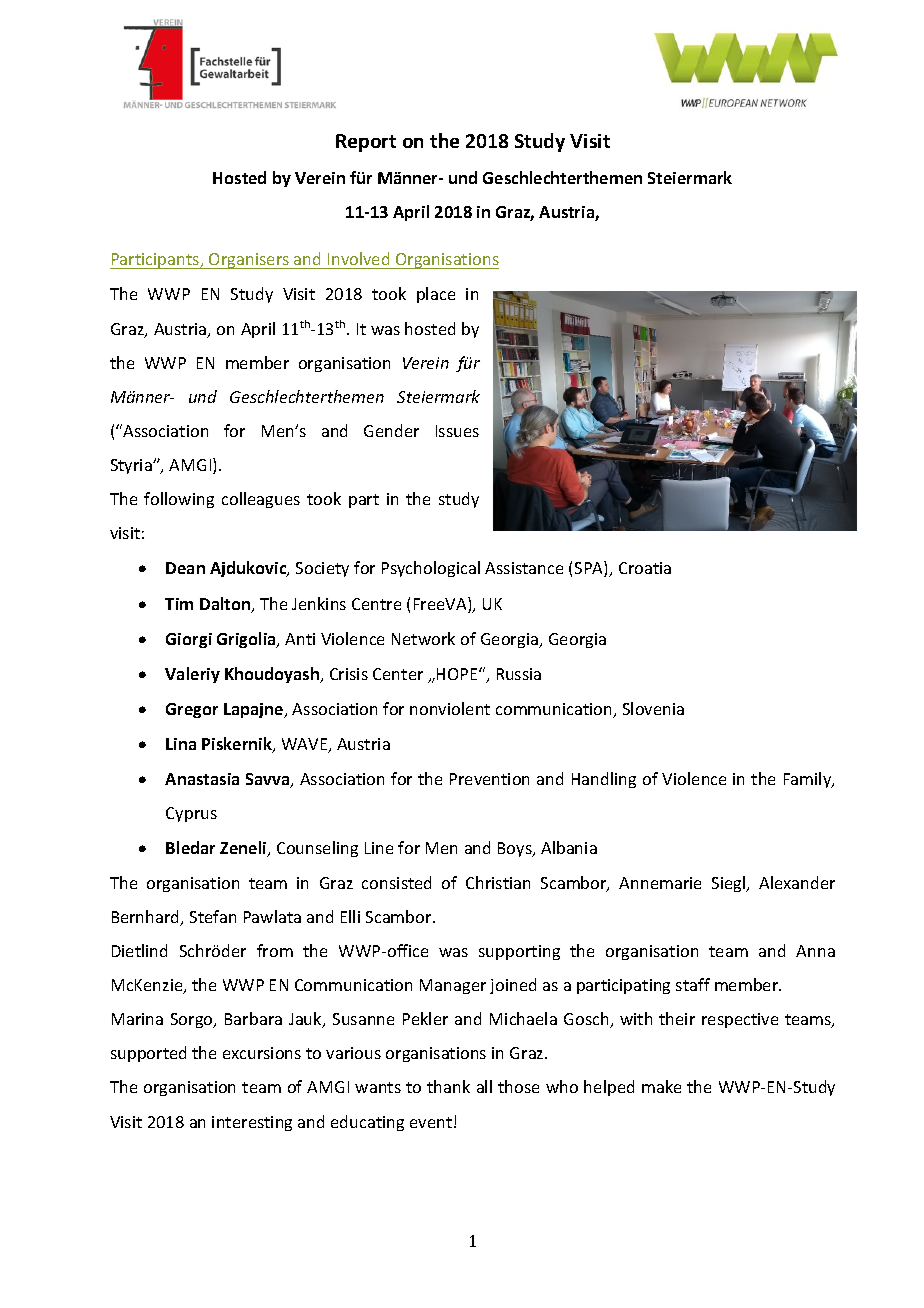  Describe the element at coordinates (484, 1086) in the document. I see `all` at that location.
